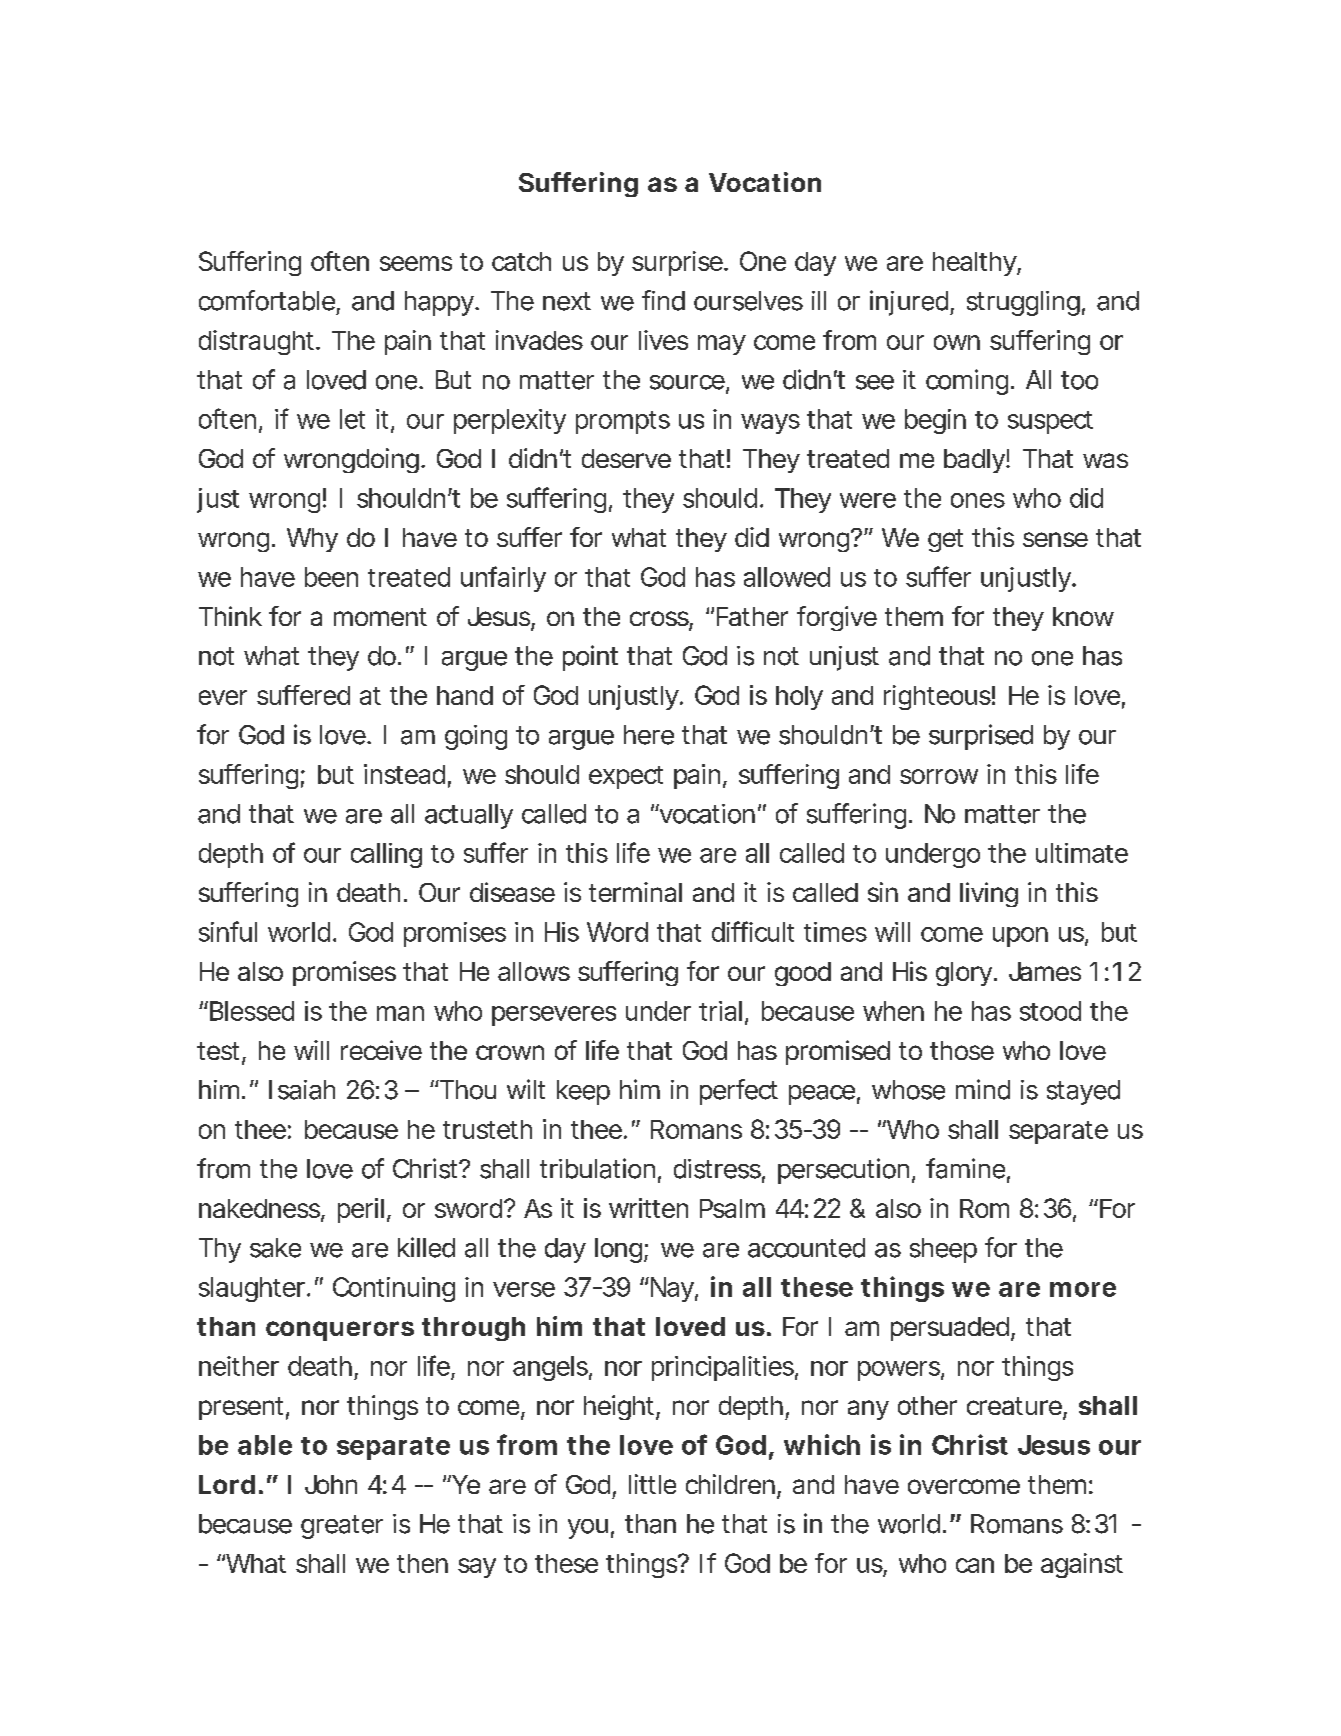 This image has height=1736, width=1341. I want to click on peril, so click(361, 1210).
